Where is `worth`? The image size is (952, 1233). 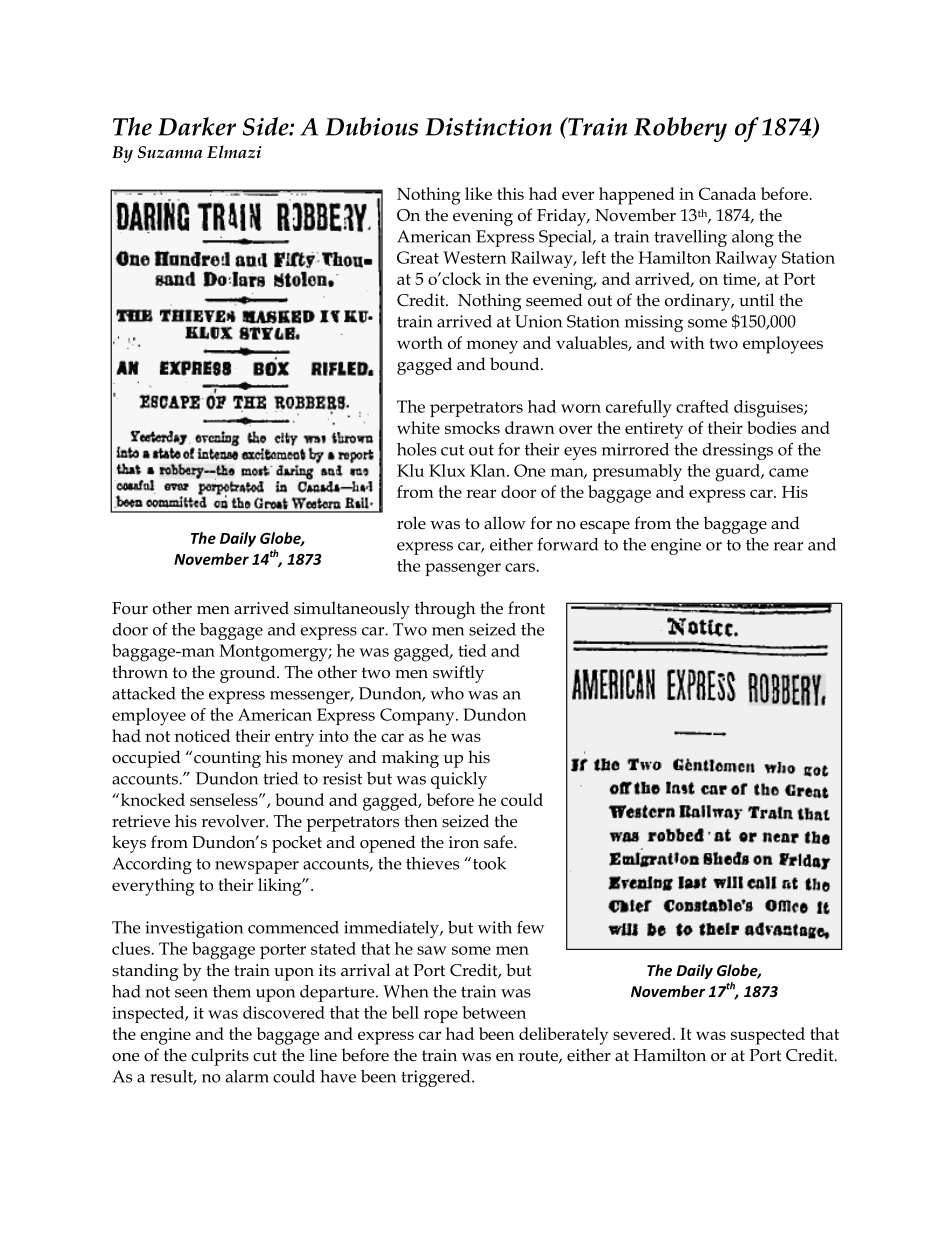 worth is located at coordinates (420, 342).
